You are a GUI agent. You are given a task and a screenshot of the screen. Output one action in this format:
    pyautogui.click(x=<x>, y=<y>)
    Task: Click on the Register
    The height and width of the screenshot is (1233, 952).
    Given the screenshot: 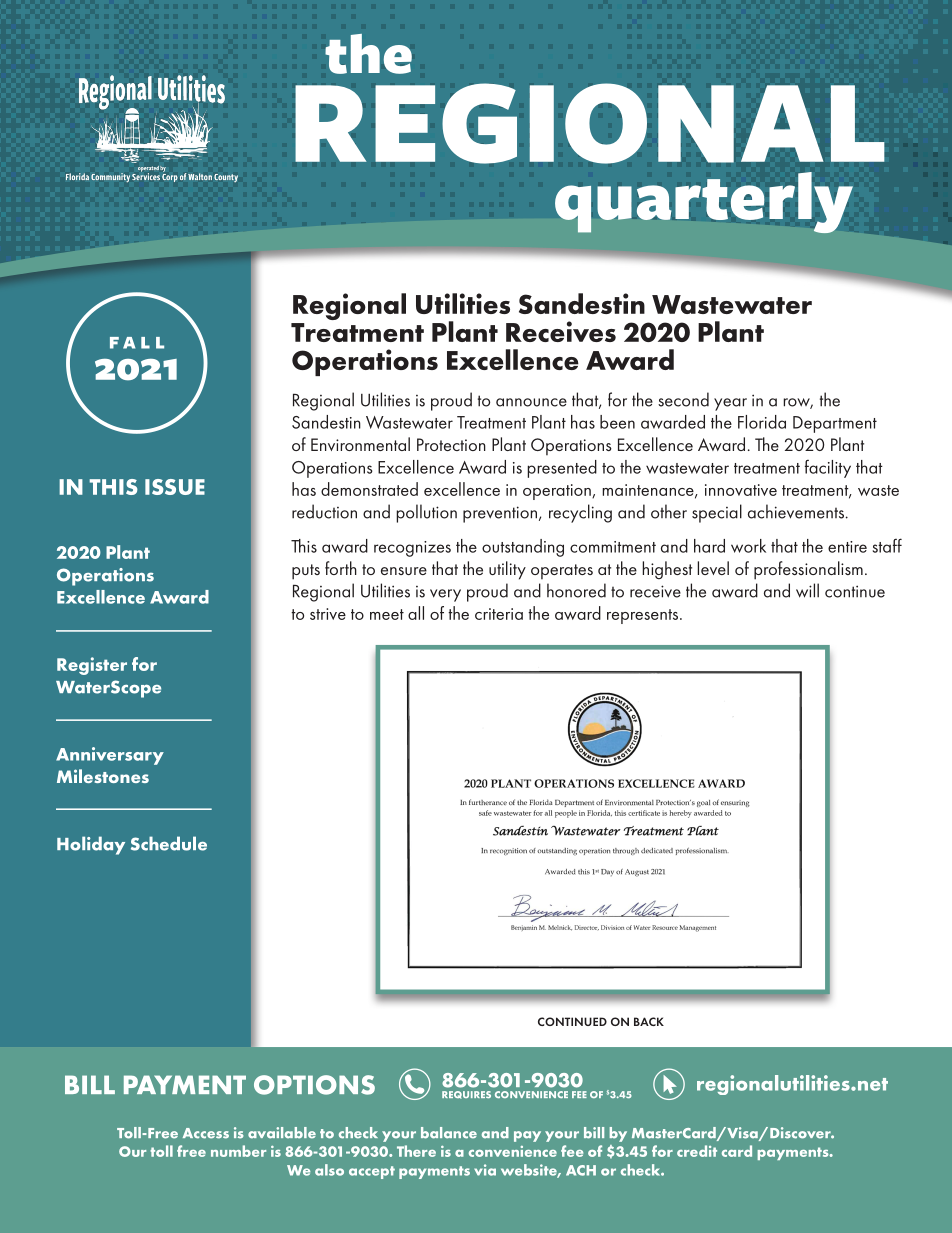 What is the action you would take?
    pyautogui.click(x=92, y=666)
